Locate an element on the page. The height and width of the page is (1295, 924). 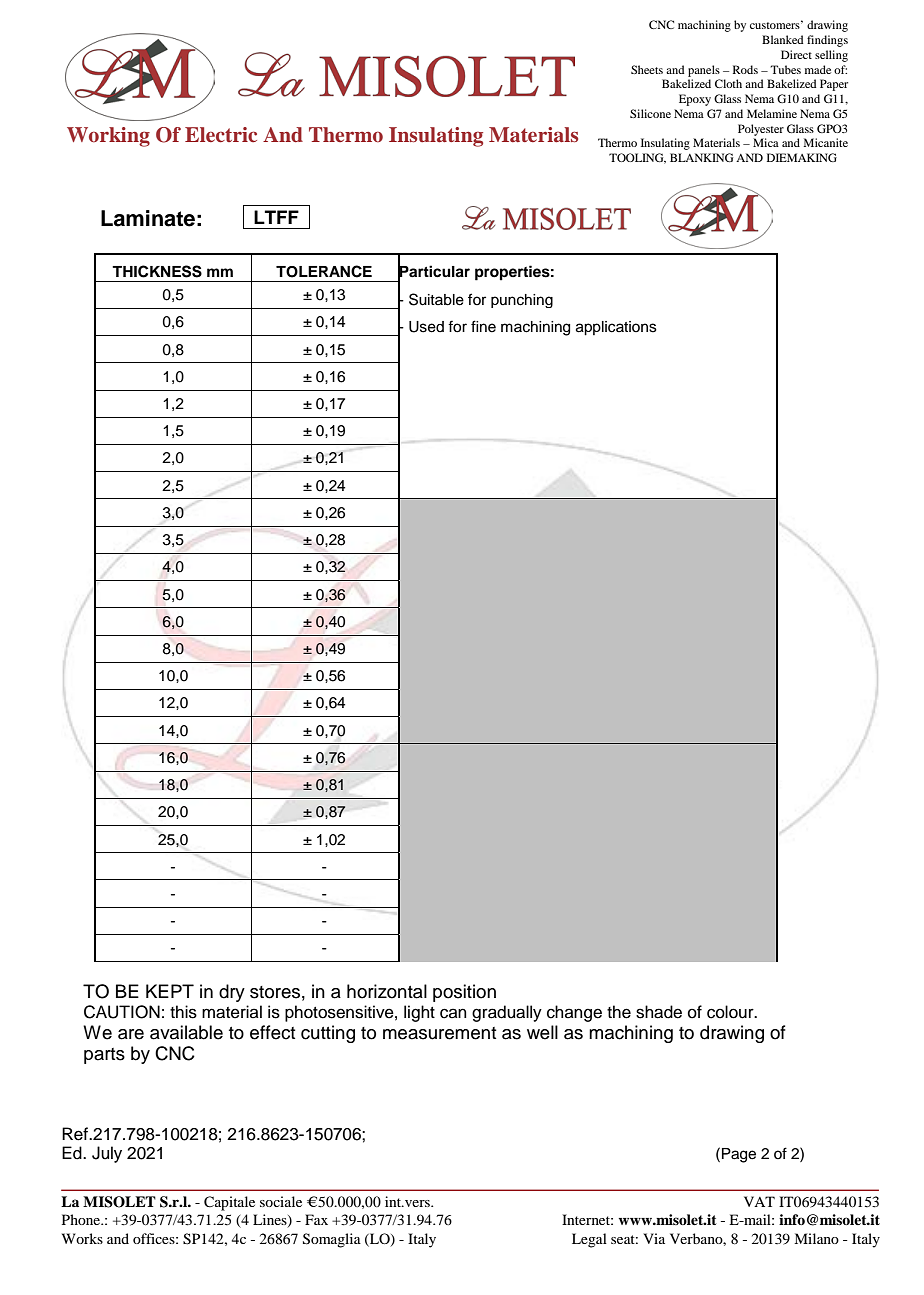
VAT is located at coordinates (759, 1201).
